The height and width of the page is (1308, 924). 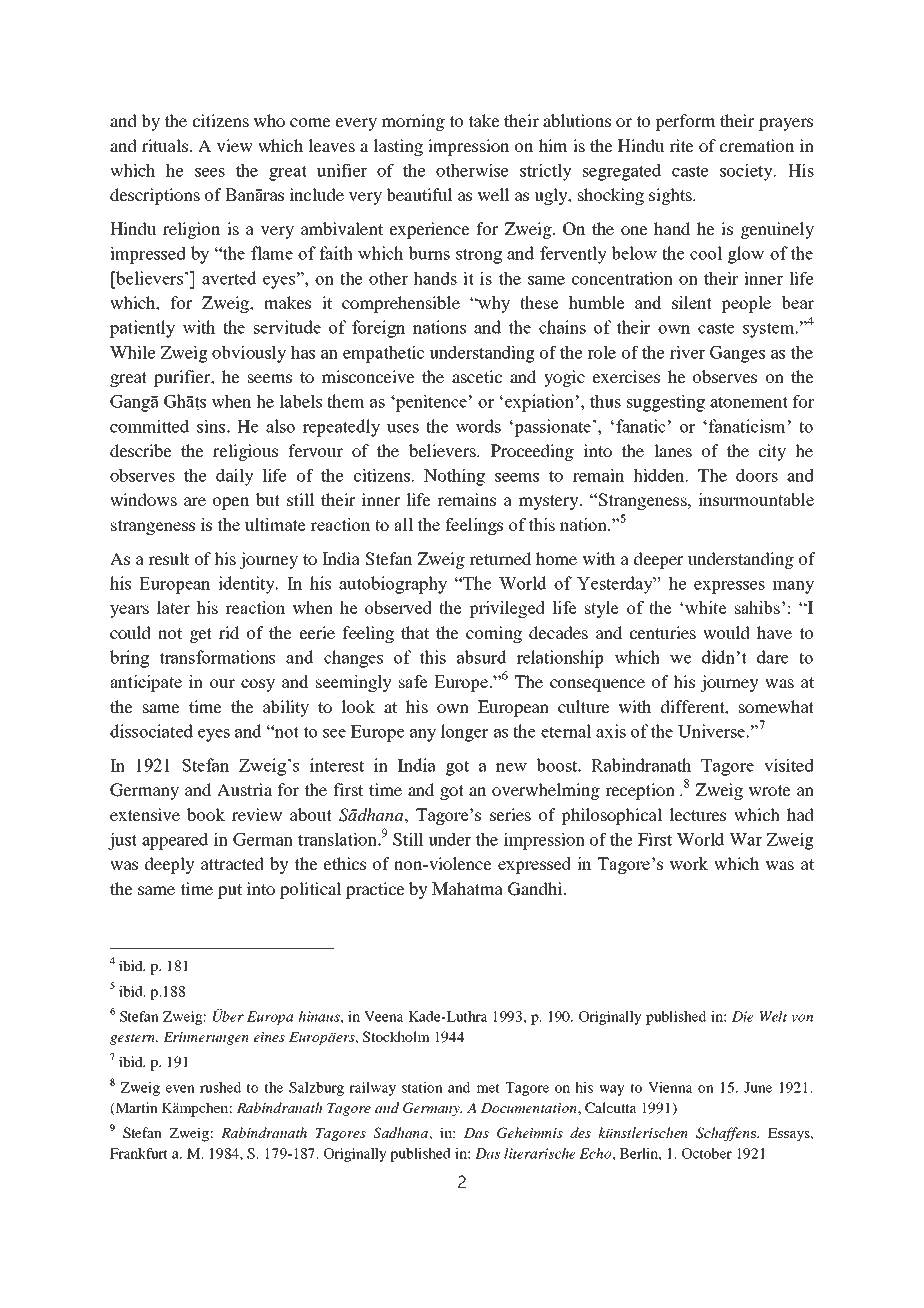 I want to click on cremation, so click(x=757, y=145).
